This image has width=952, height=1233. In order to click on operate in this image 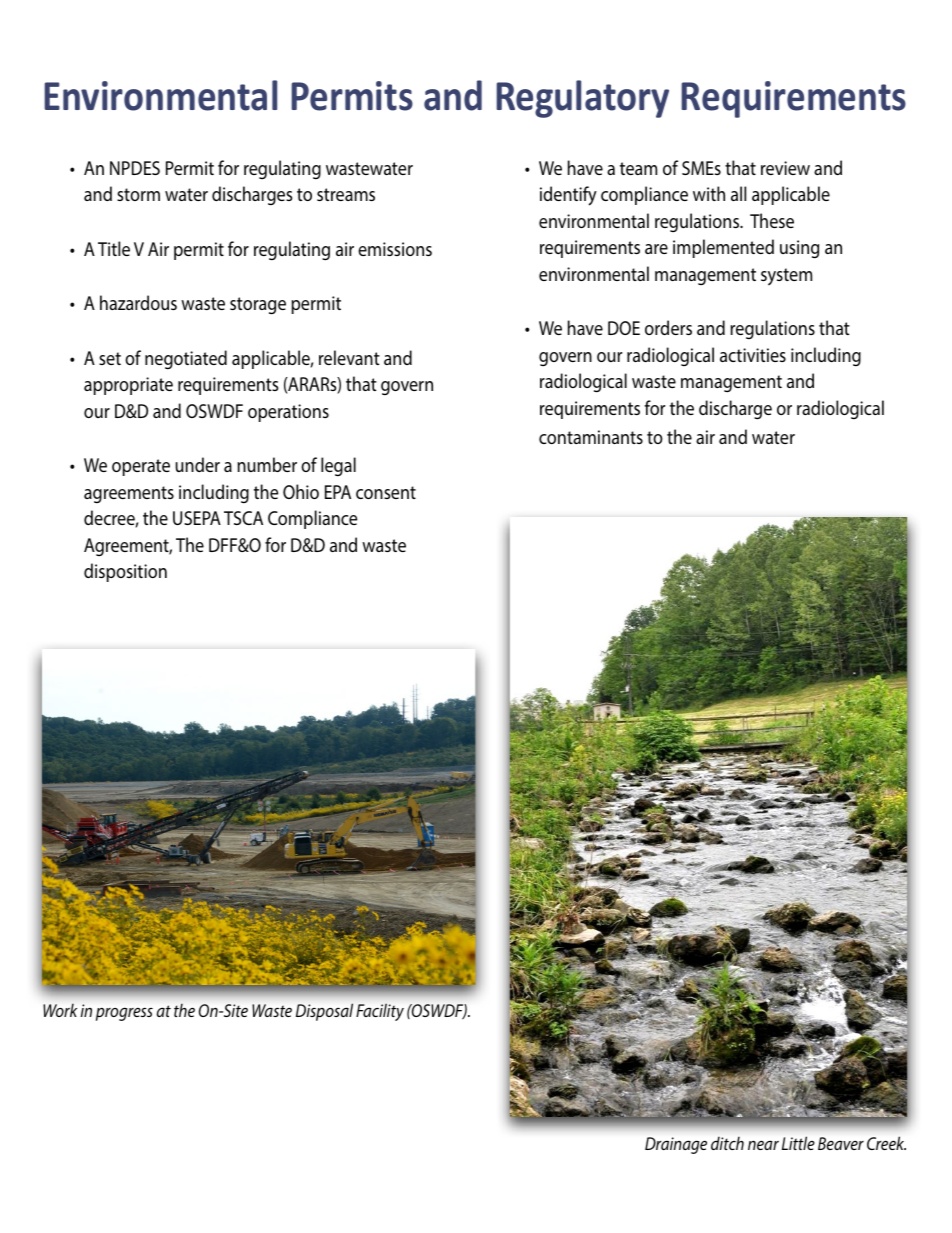, I will do `click(141, 467)`.
